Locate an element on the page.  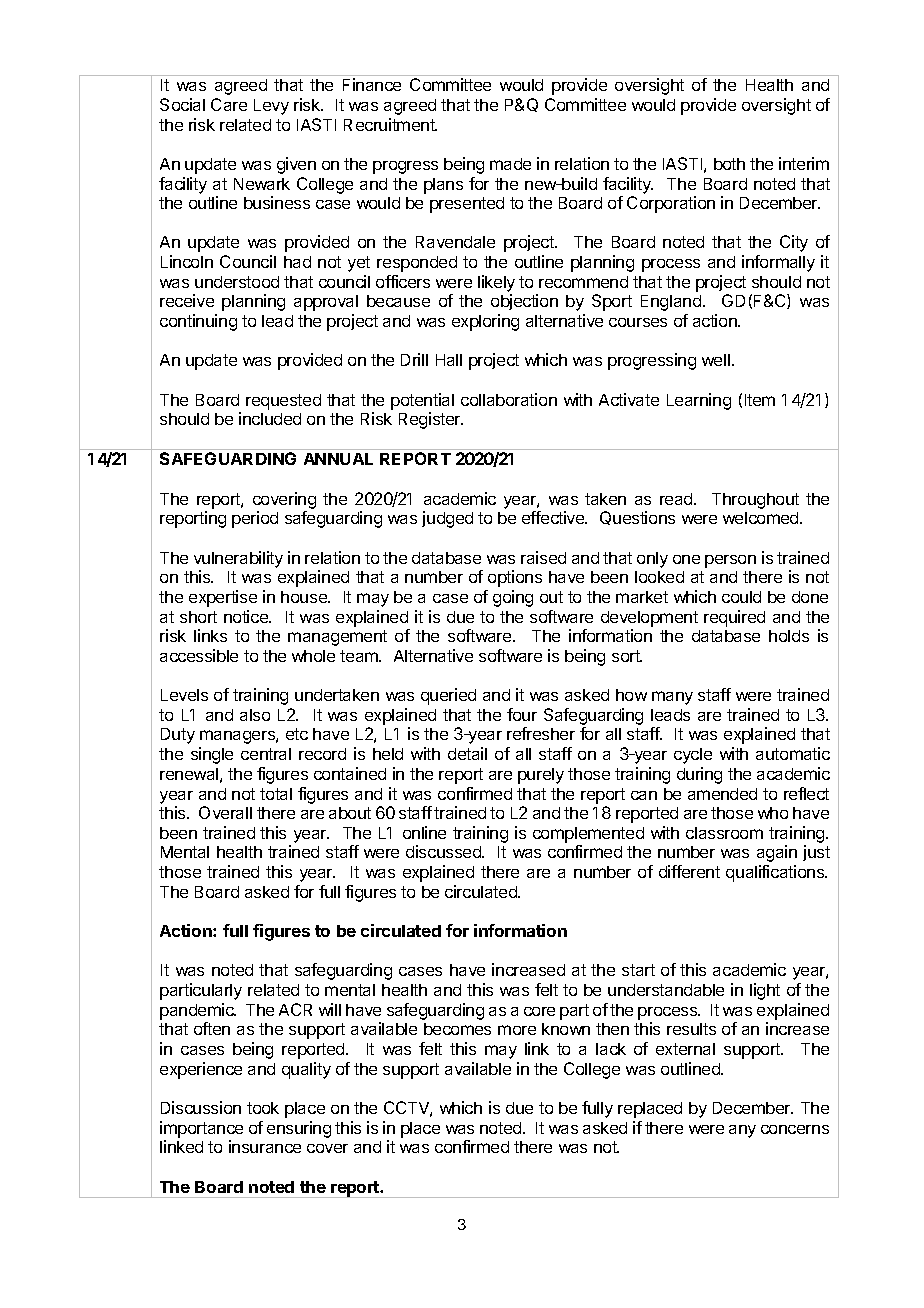
Levy is located at coordinates (271, 107).
